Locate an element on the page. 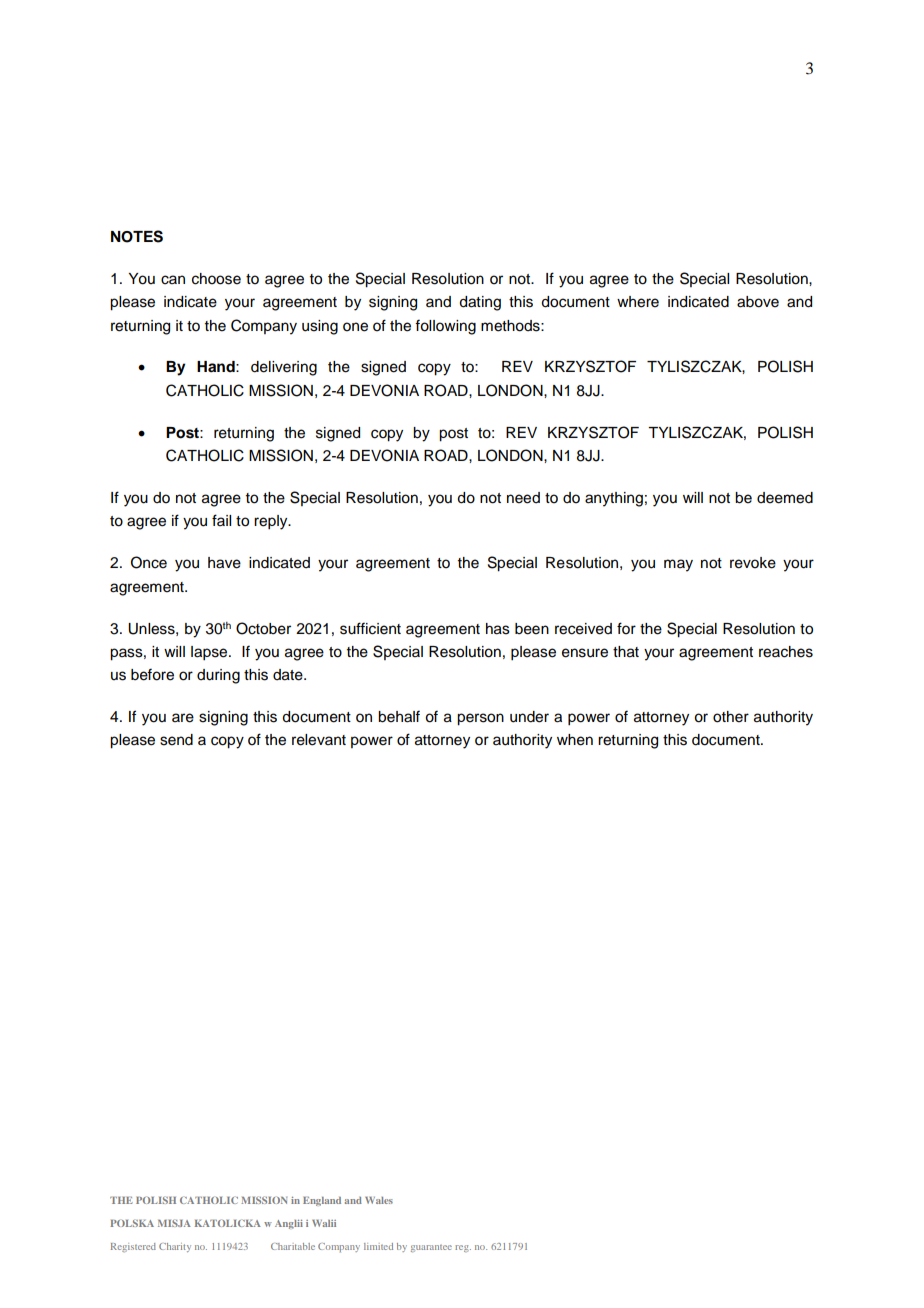  send is located at coordinates (176, 740).
